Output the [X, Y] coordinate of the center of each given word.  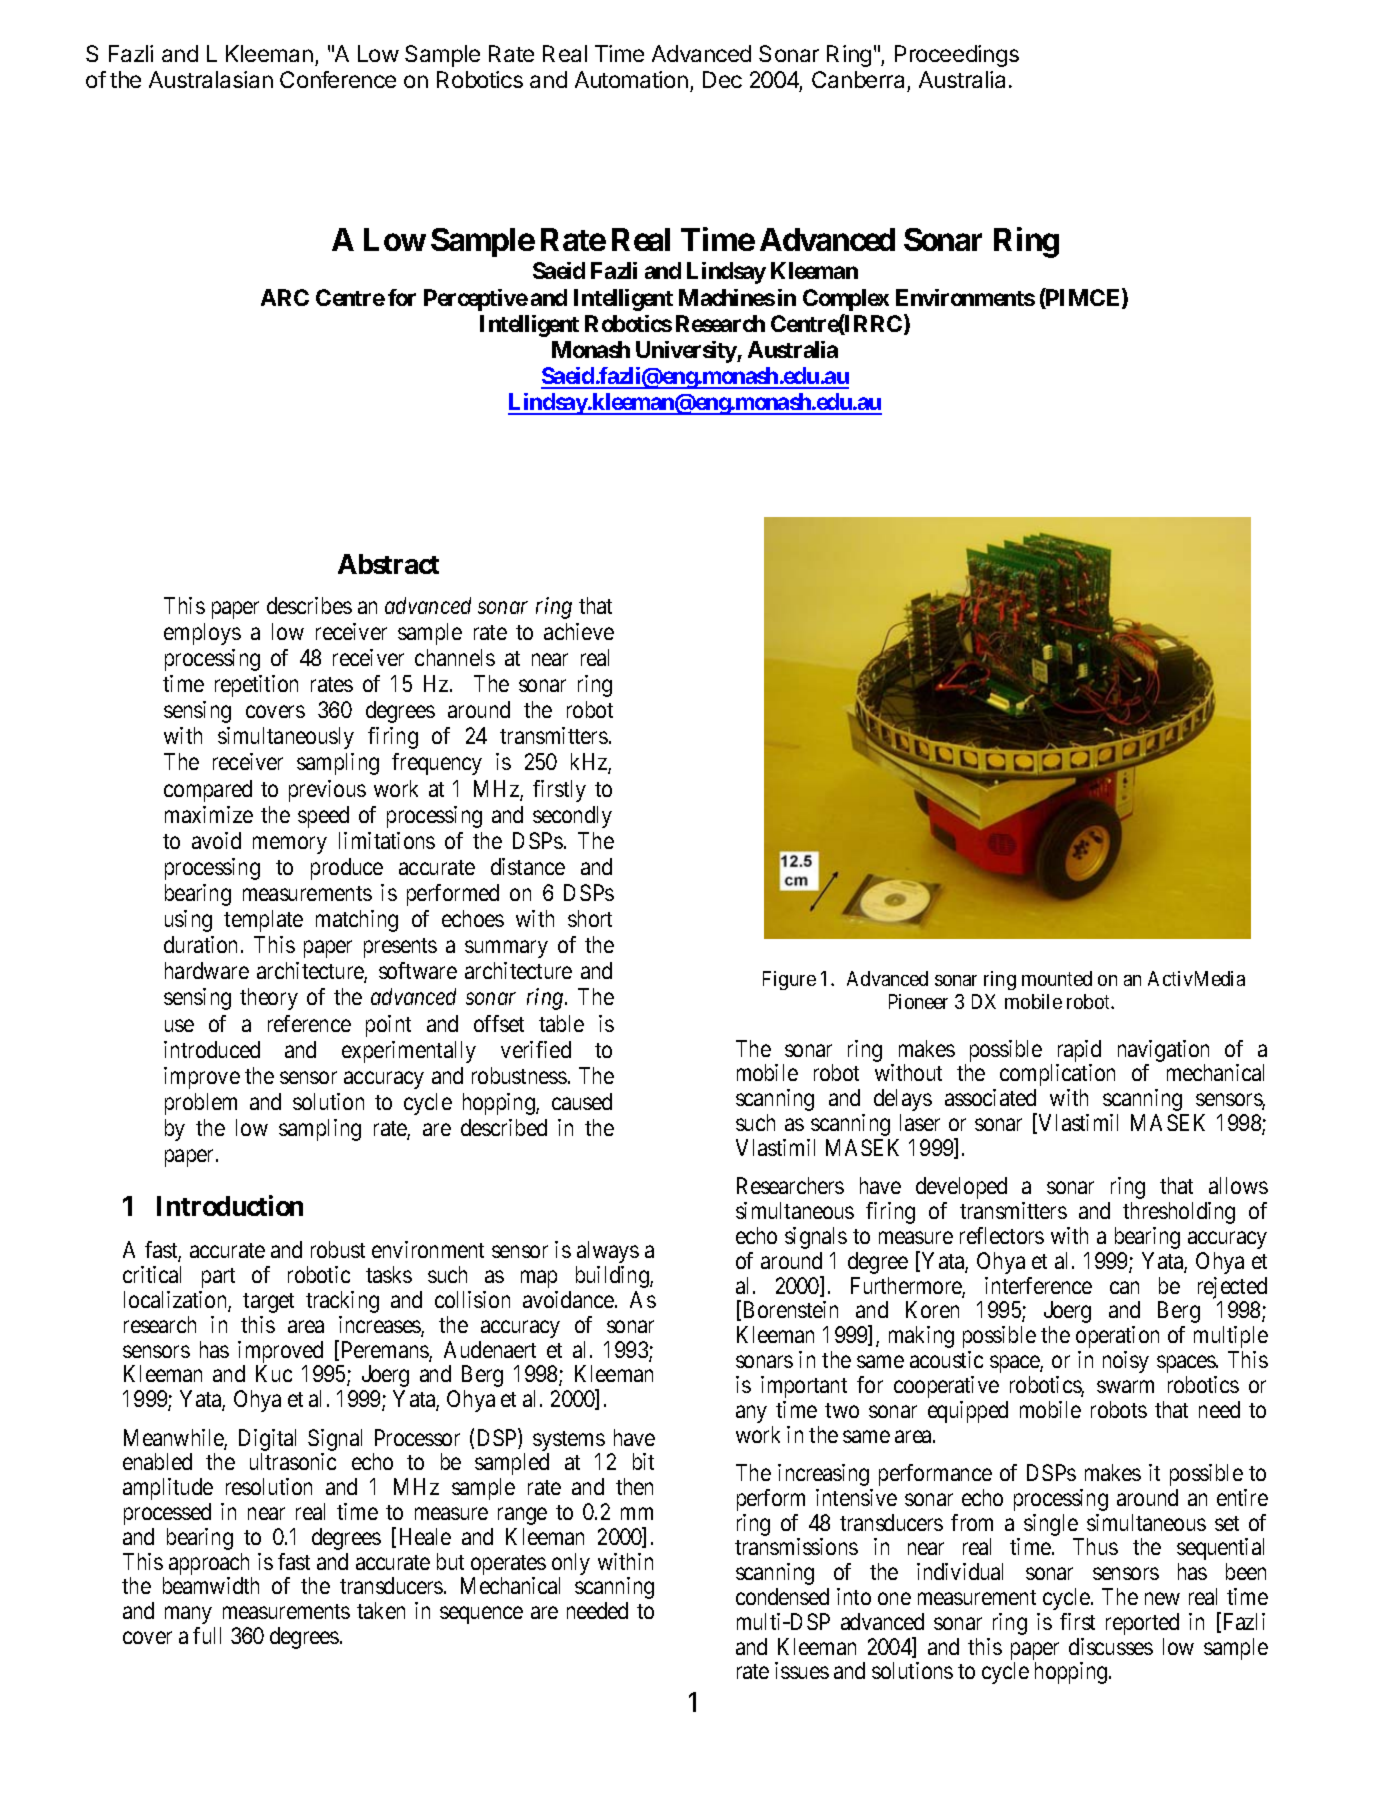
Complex [846, 300]
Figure [789, 980]
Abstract [388, 564]
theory [269, 999]
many [188, 1615]
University [687, 352]
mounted [1057, 978]
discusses [1111, 1646]
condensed [782, 1596]
